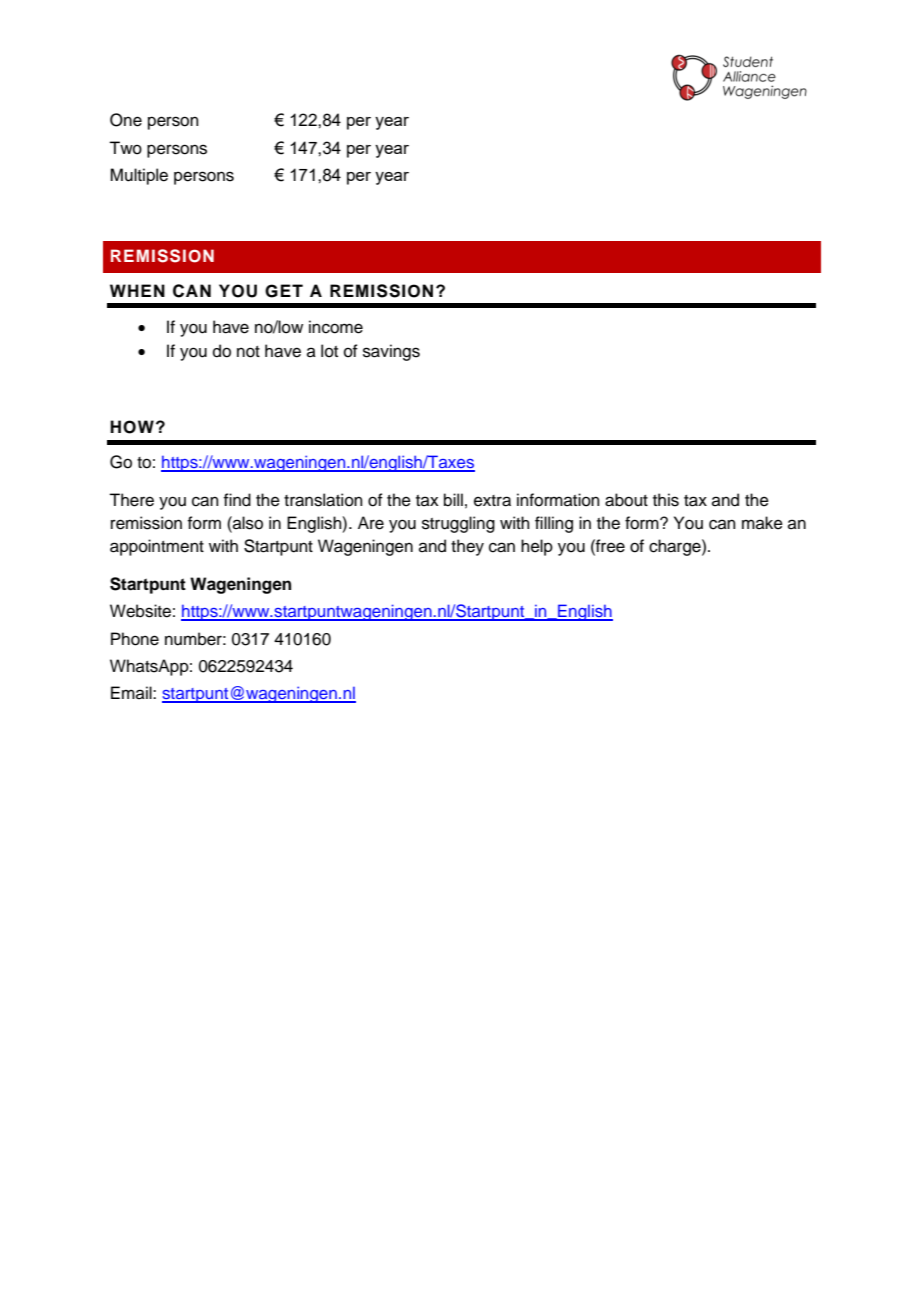 The image size is (924, 1308). What do you see at coordinates (467, 547) in the screenshot?
I see `they` at bounding box center [467, 547].
